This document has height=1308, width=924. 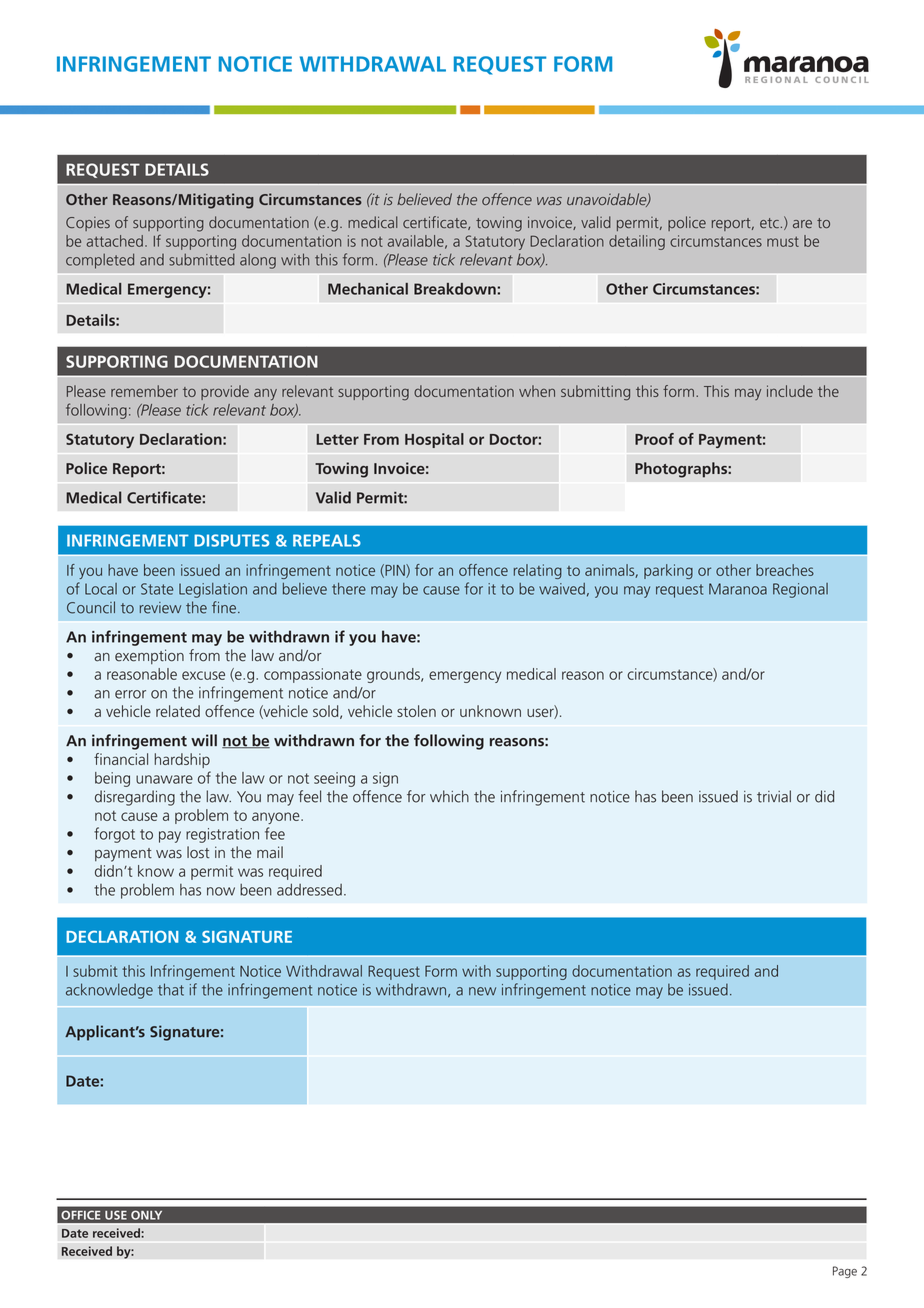 What do you see at coordinates (774, 796) in the document?
I see `trivial` at bounding box center [774, 796].
